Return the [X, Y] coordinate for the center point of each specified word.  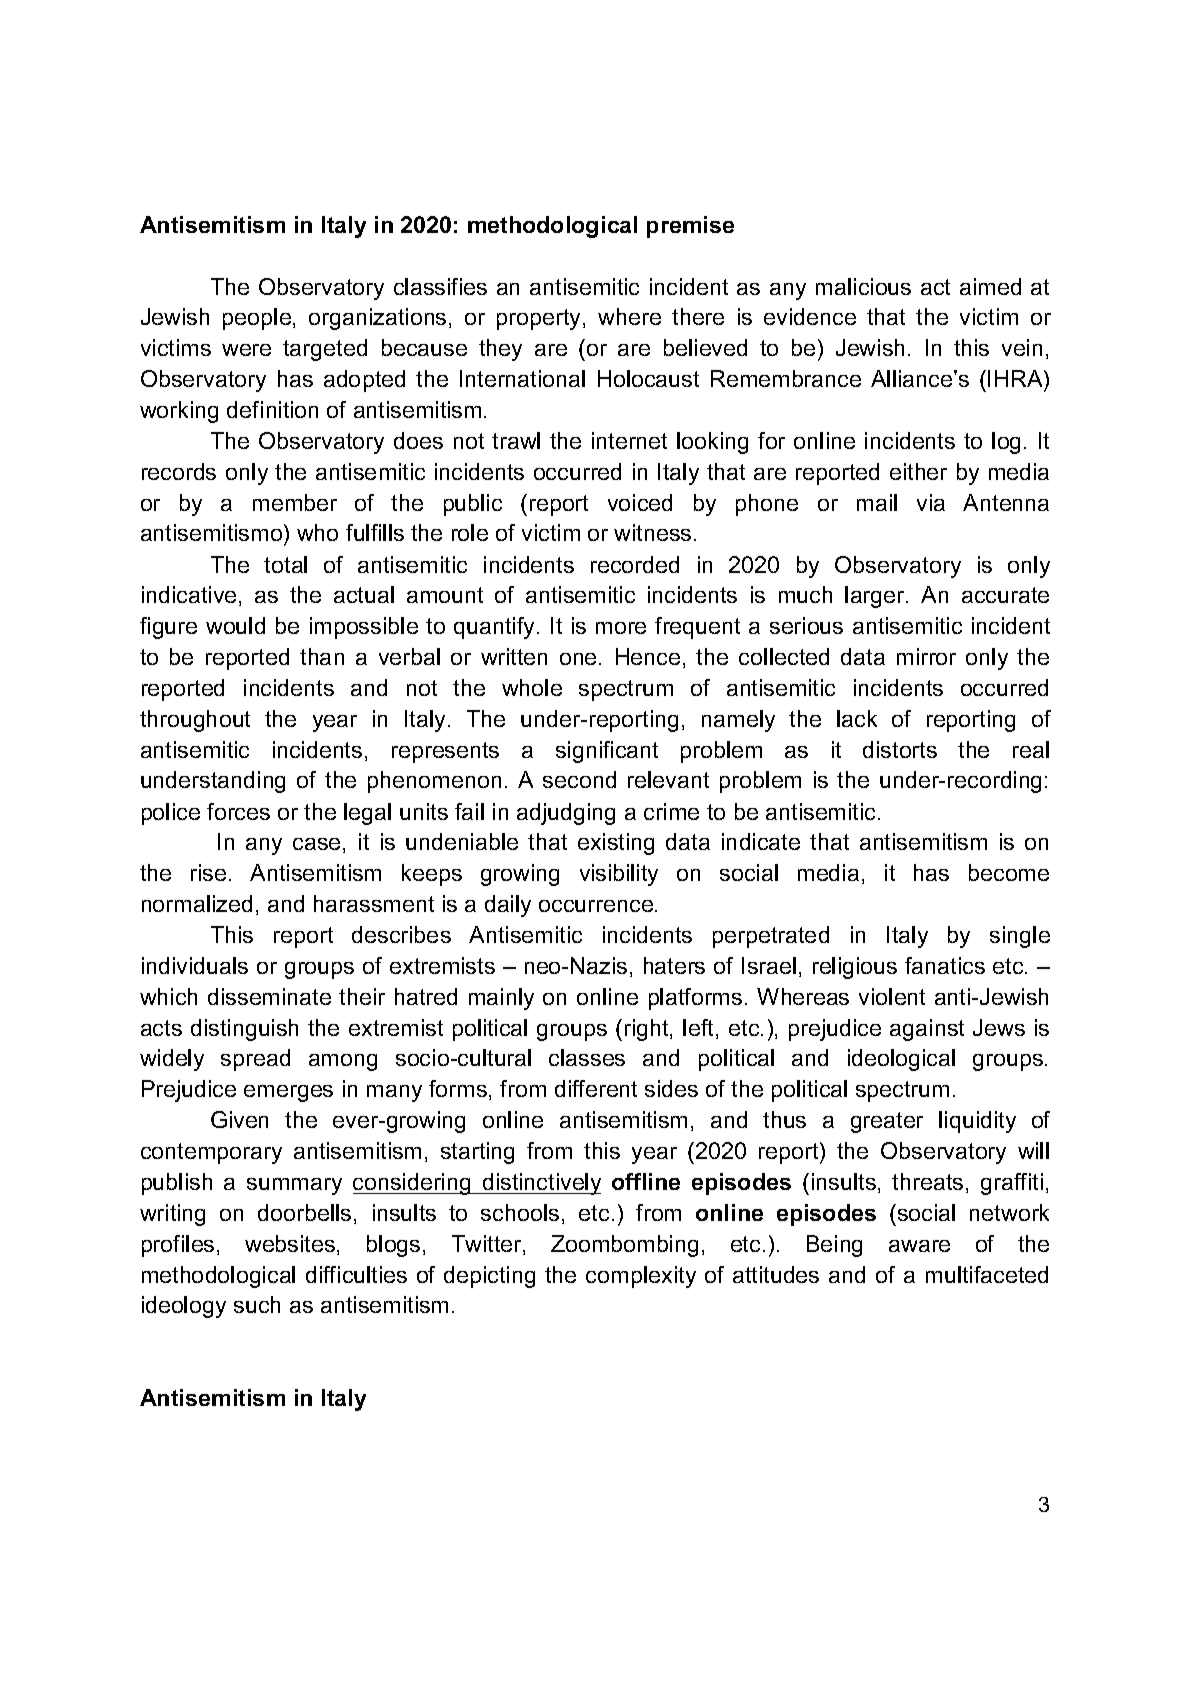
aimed [990, 286]
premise [690, 227]
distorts [900, 749]
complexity [641, 1277]
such [257, 1304]
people [258, 319]
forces [238, 811]
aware [919, 1246]
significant [607, 752]
